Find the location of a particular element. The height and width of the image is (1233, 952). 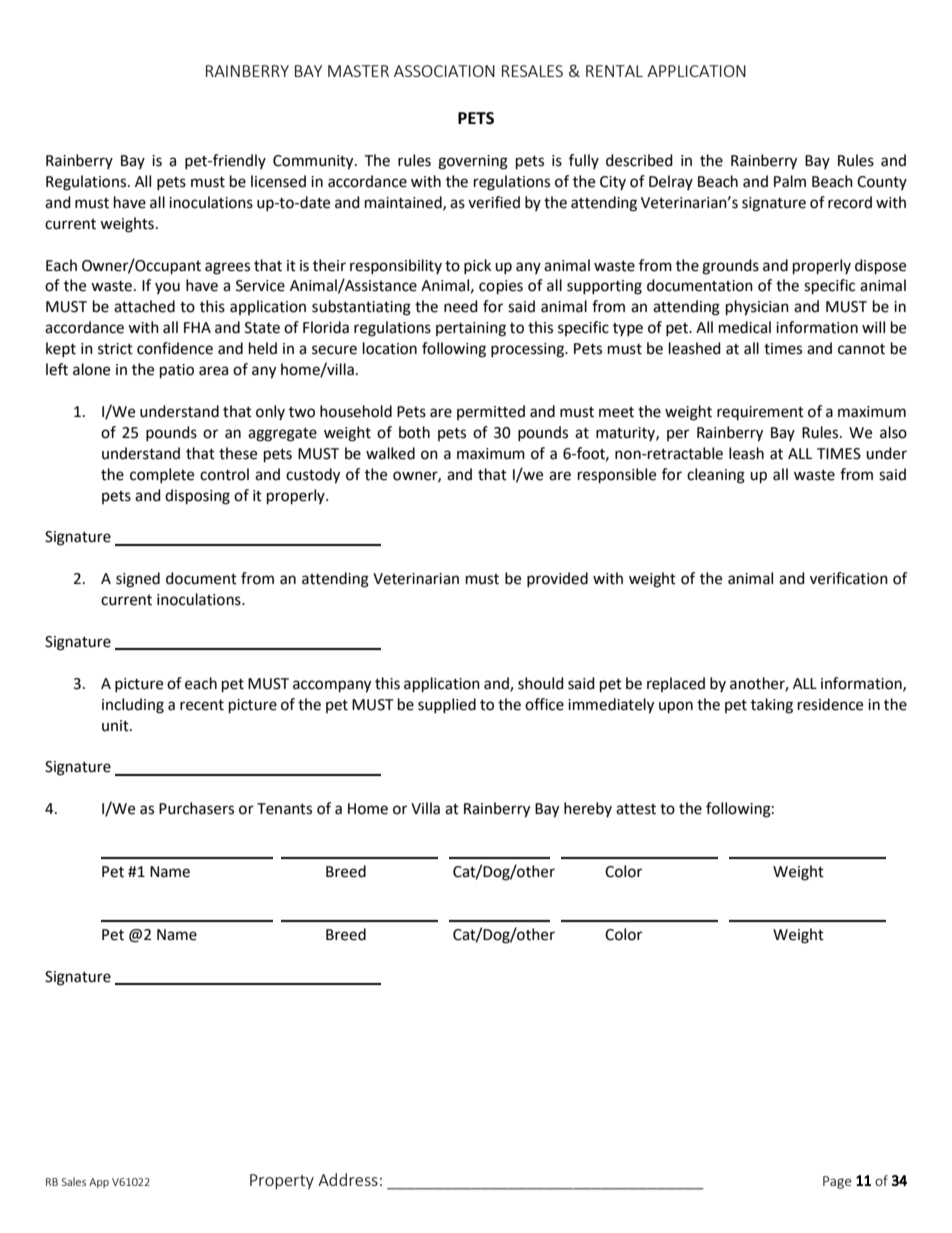

Address is located at coordinates (348, 1179).
